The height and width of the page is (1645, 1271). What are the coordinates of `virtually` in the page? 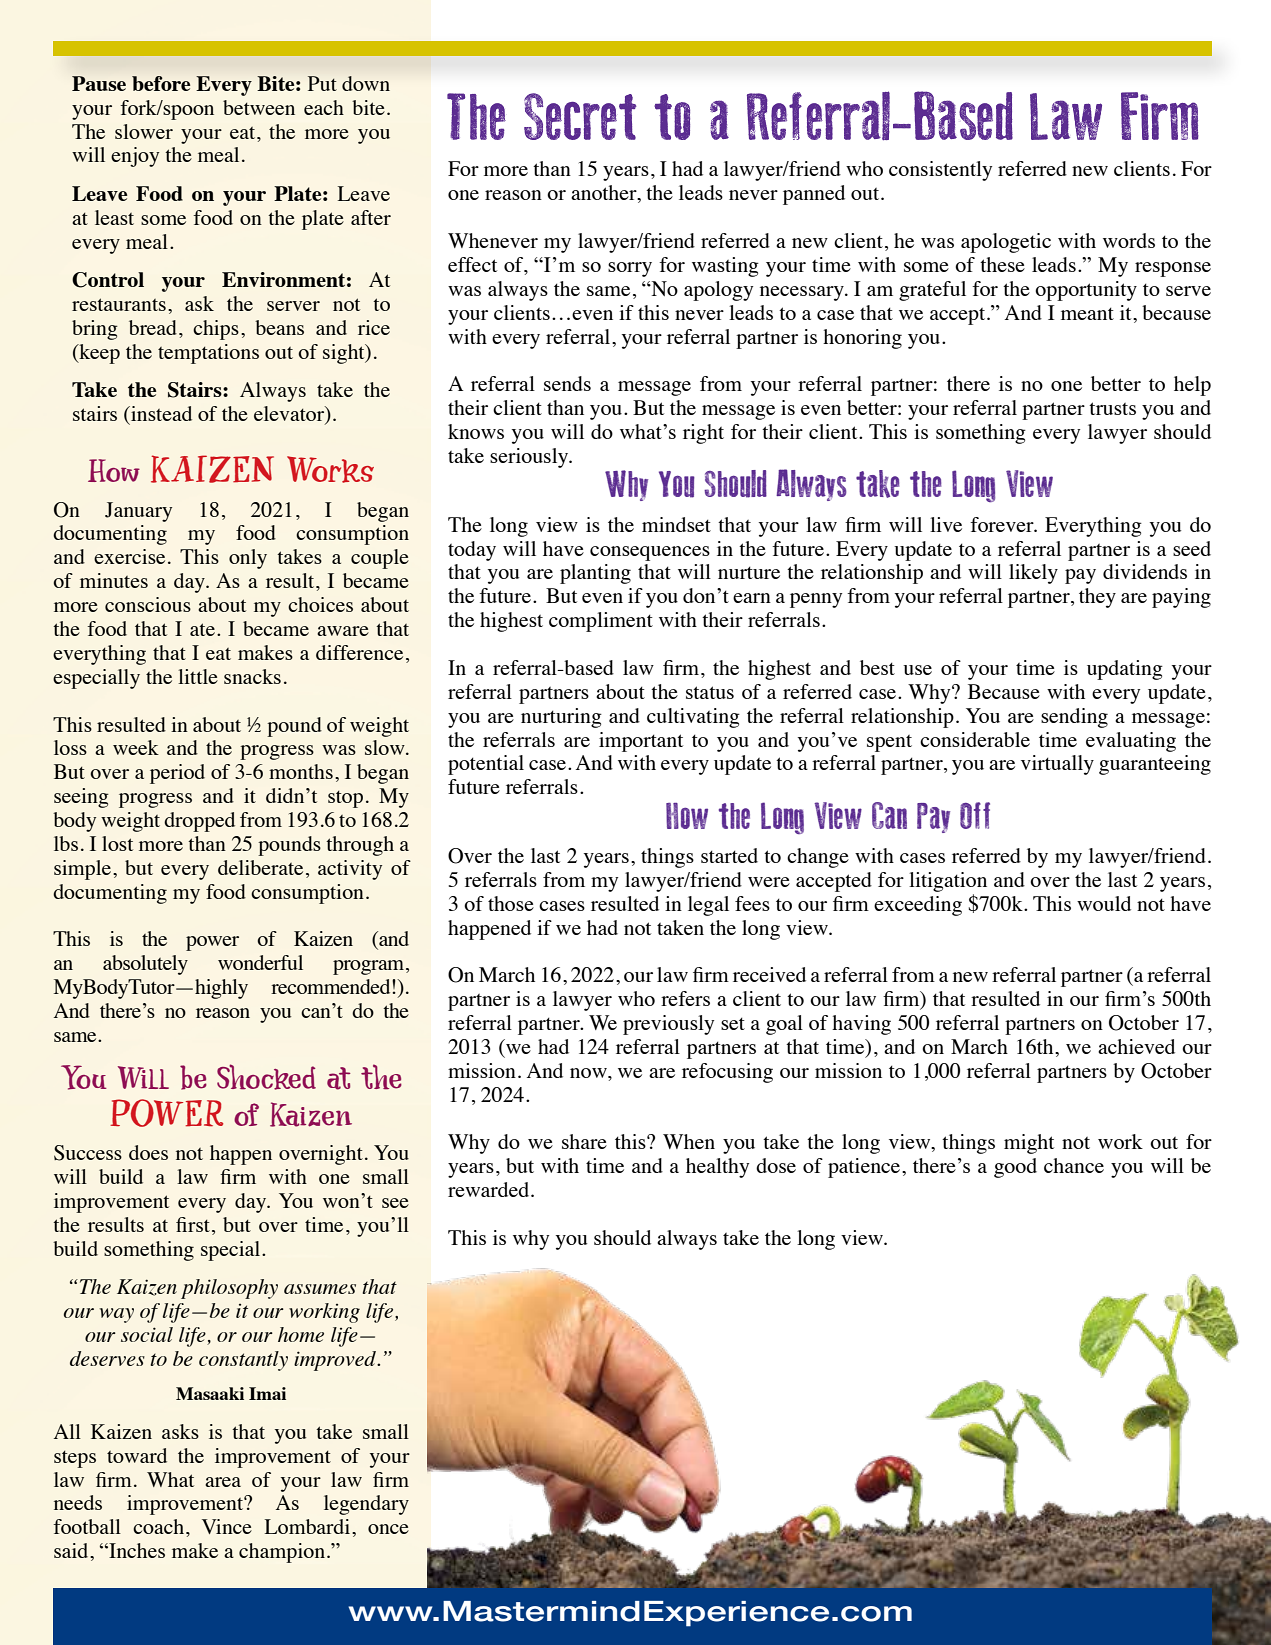 It's located at (1057, 765).
